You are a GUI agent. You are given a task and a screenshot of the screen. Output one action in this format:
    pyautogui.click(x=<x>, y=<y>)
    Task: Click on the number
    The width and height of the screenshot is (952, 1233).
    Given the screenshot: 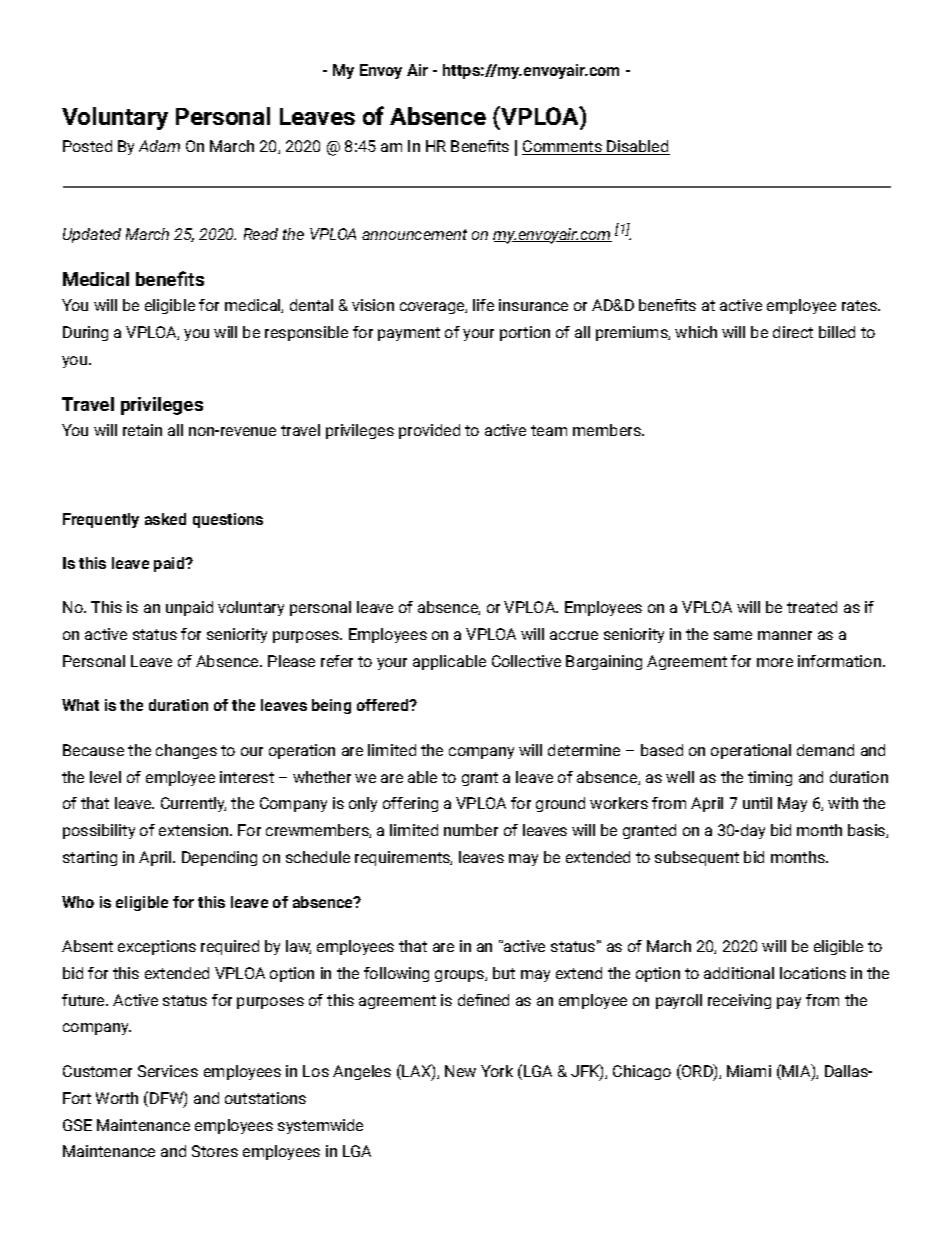 What is the action you would take?
    pyautogui.click(x=471, y=830)
